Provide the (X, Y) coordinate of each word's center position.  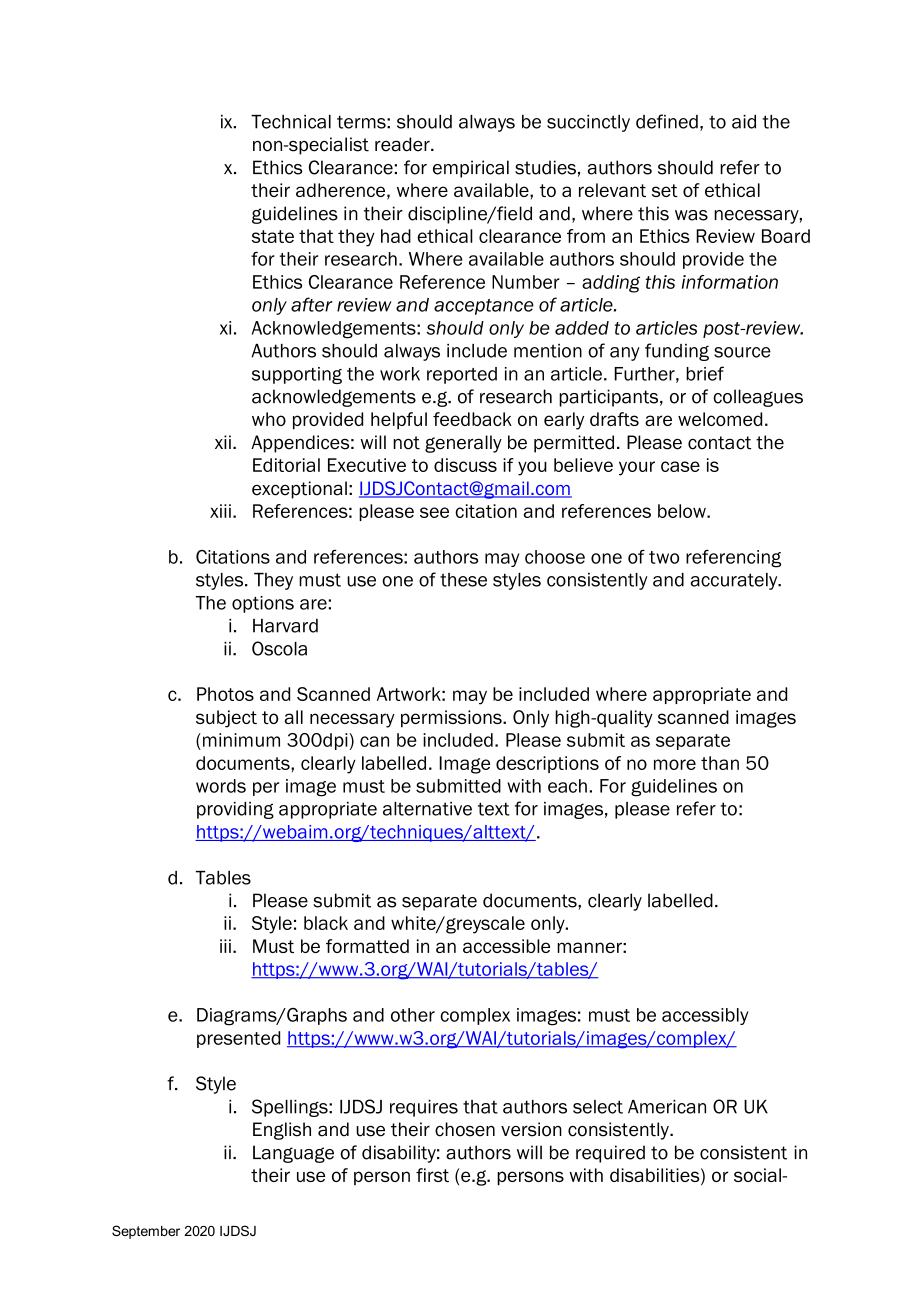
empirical (471, 169)
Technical (291, 122)
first (432, 1175)
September (146, 1232)
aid (744, 122)
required (610, 1154)
